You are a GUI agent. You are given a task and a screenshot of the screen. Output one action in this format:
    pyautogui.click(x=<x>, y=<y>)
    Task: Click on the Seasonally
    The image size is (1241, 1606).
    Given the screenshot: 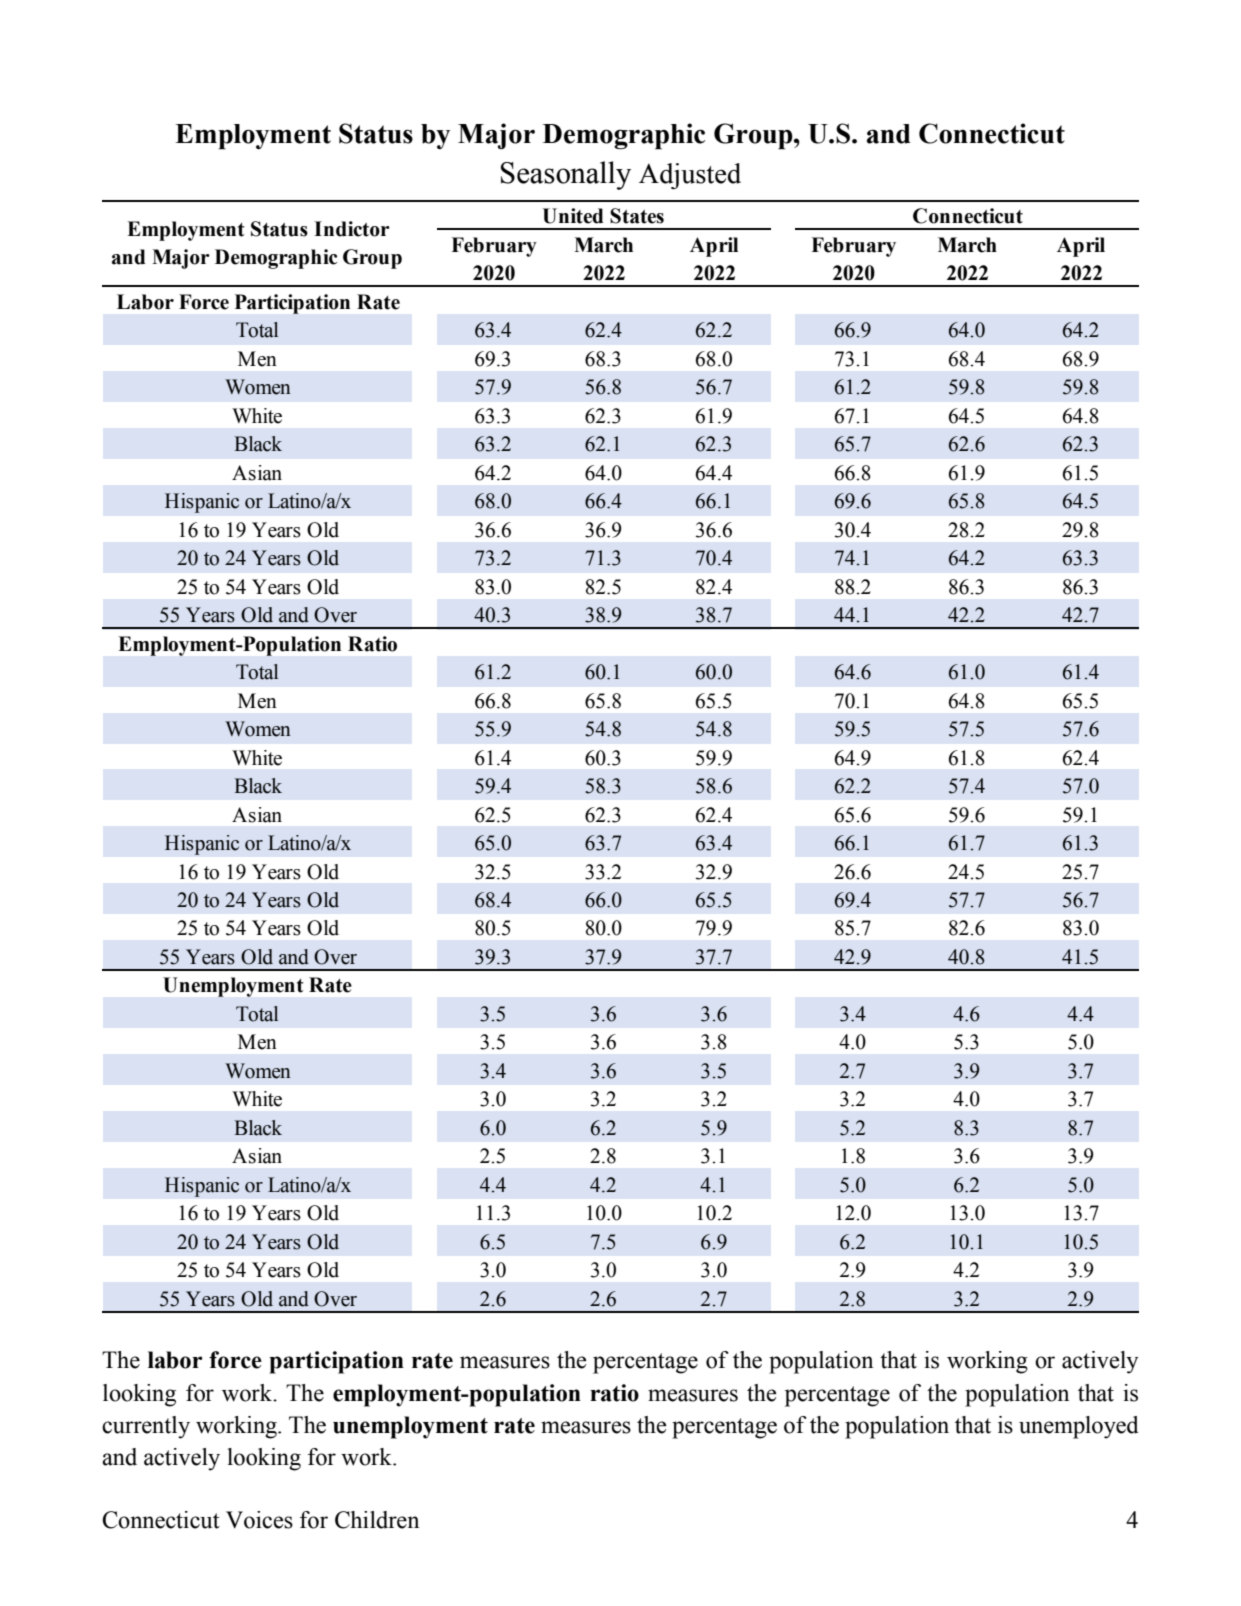 What is the action you would take?
    pyautogui.click(x=566, y=175)
